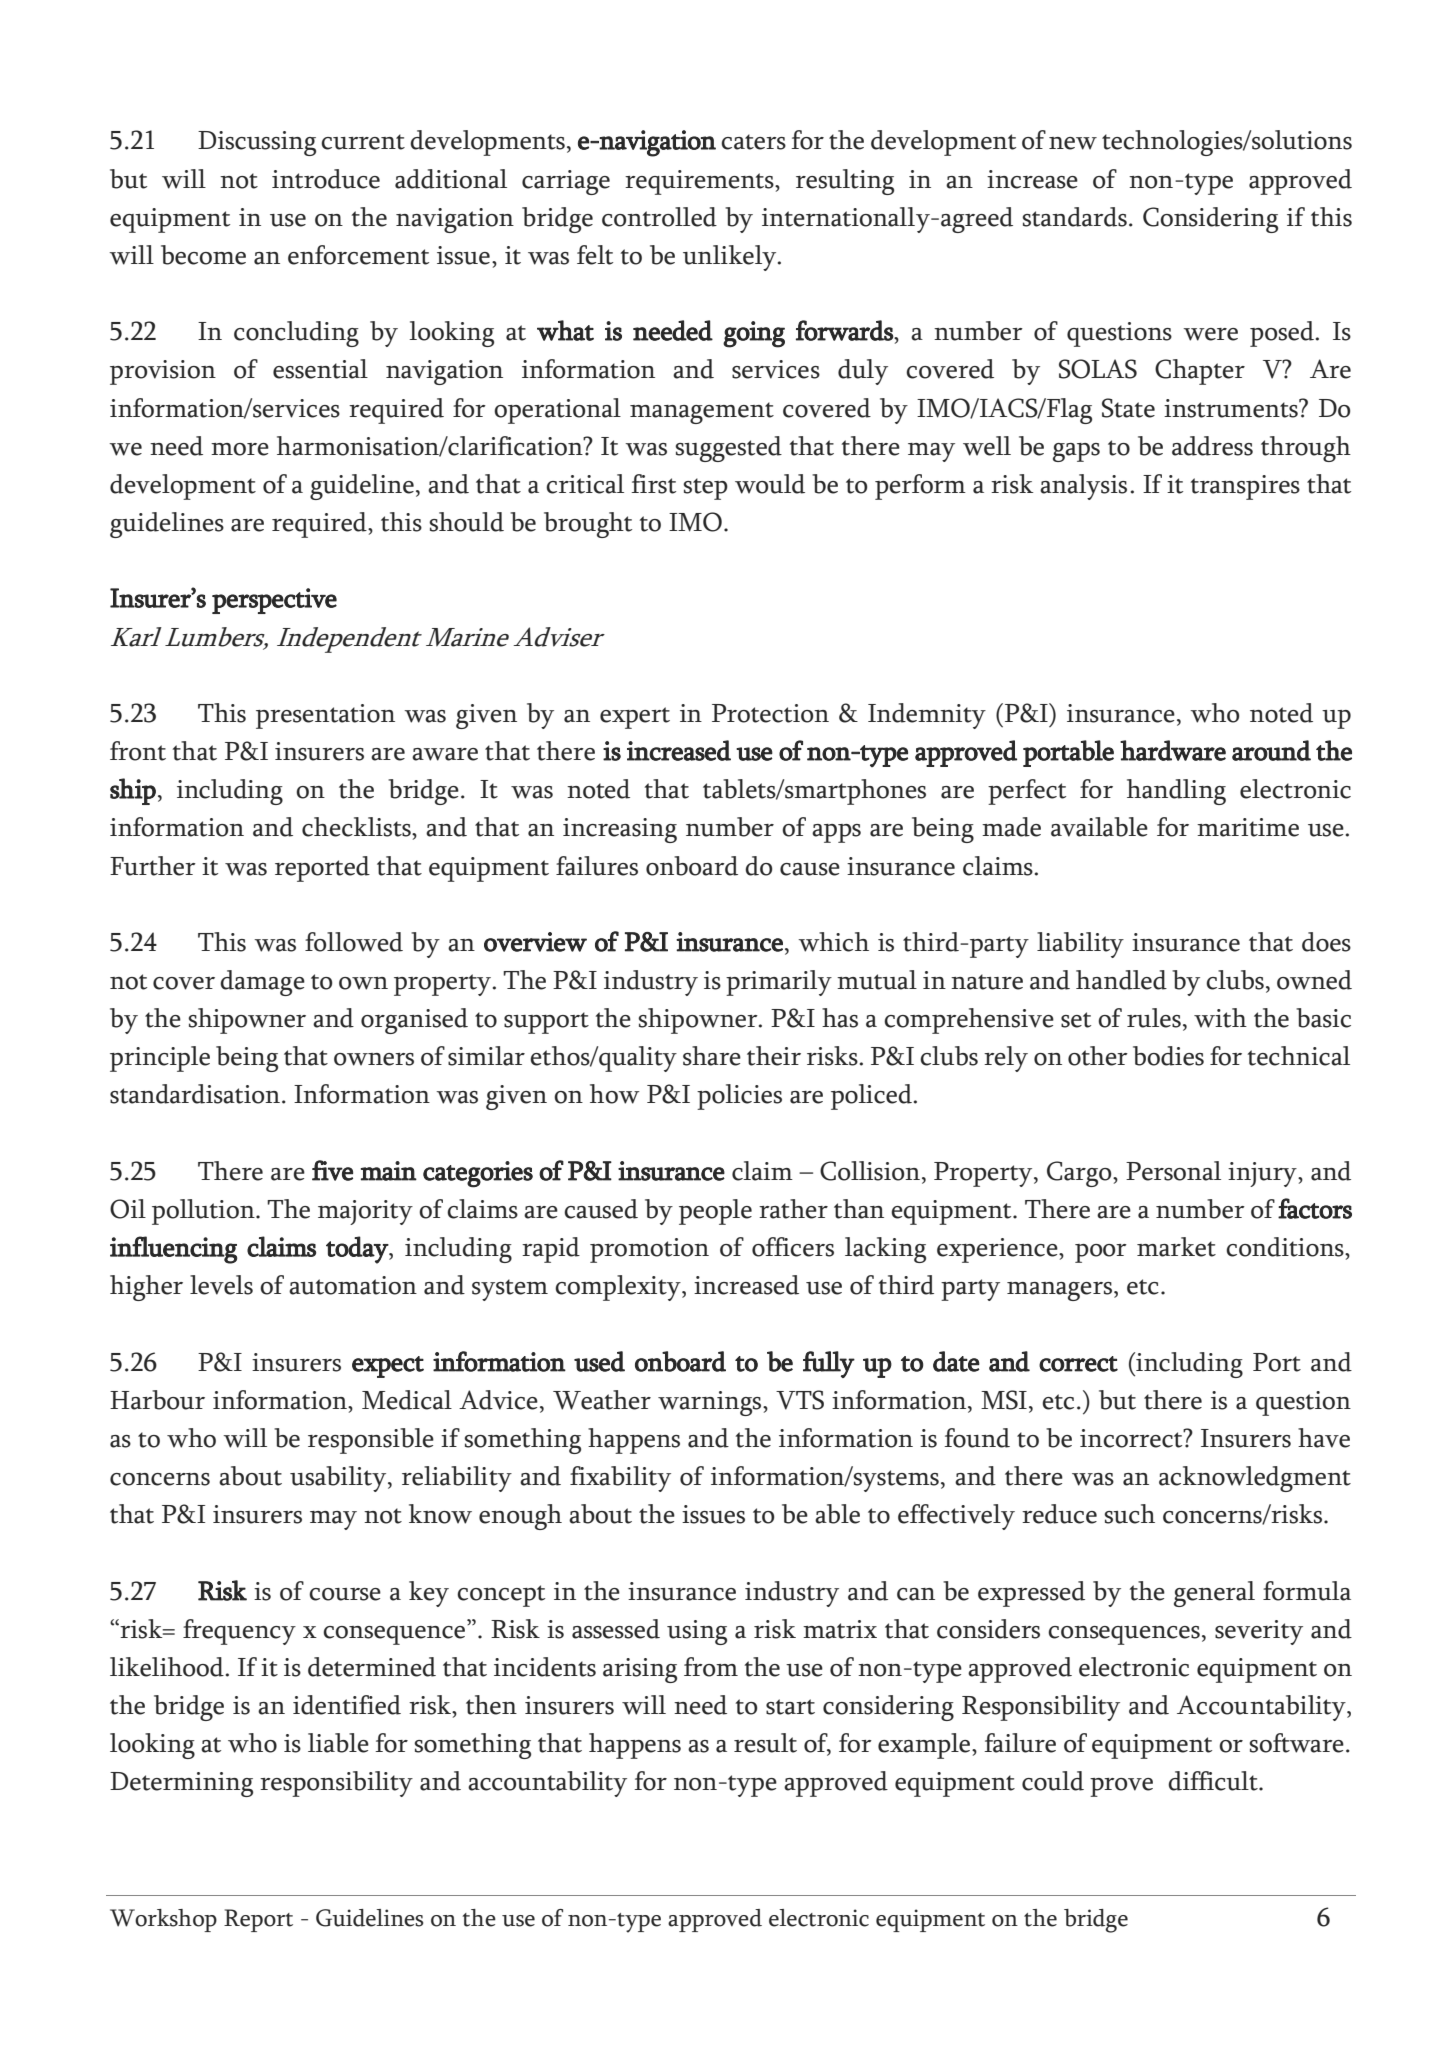  Describe the element at coordinates (1129, 1514) in the page. I see `such` at that location.
